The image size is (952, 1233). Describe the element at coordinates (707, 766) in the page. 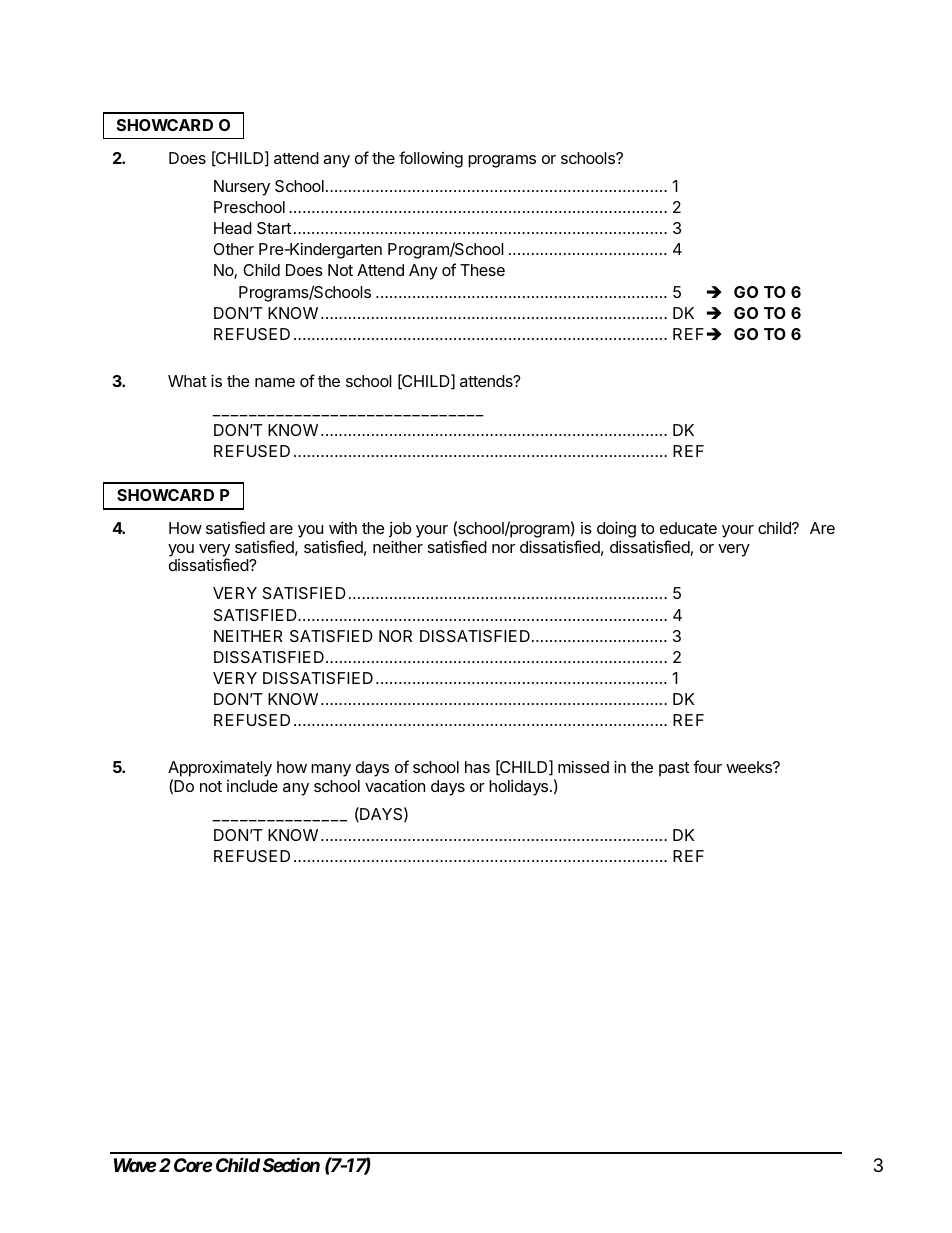

I see `four` at that location.
